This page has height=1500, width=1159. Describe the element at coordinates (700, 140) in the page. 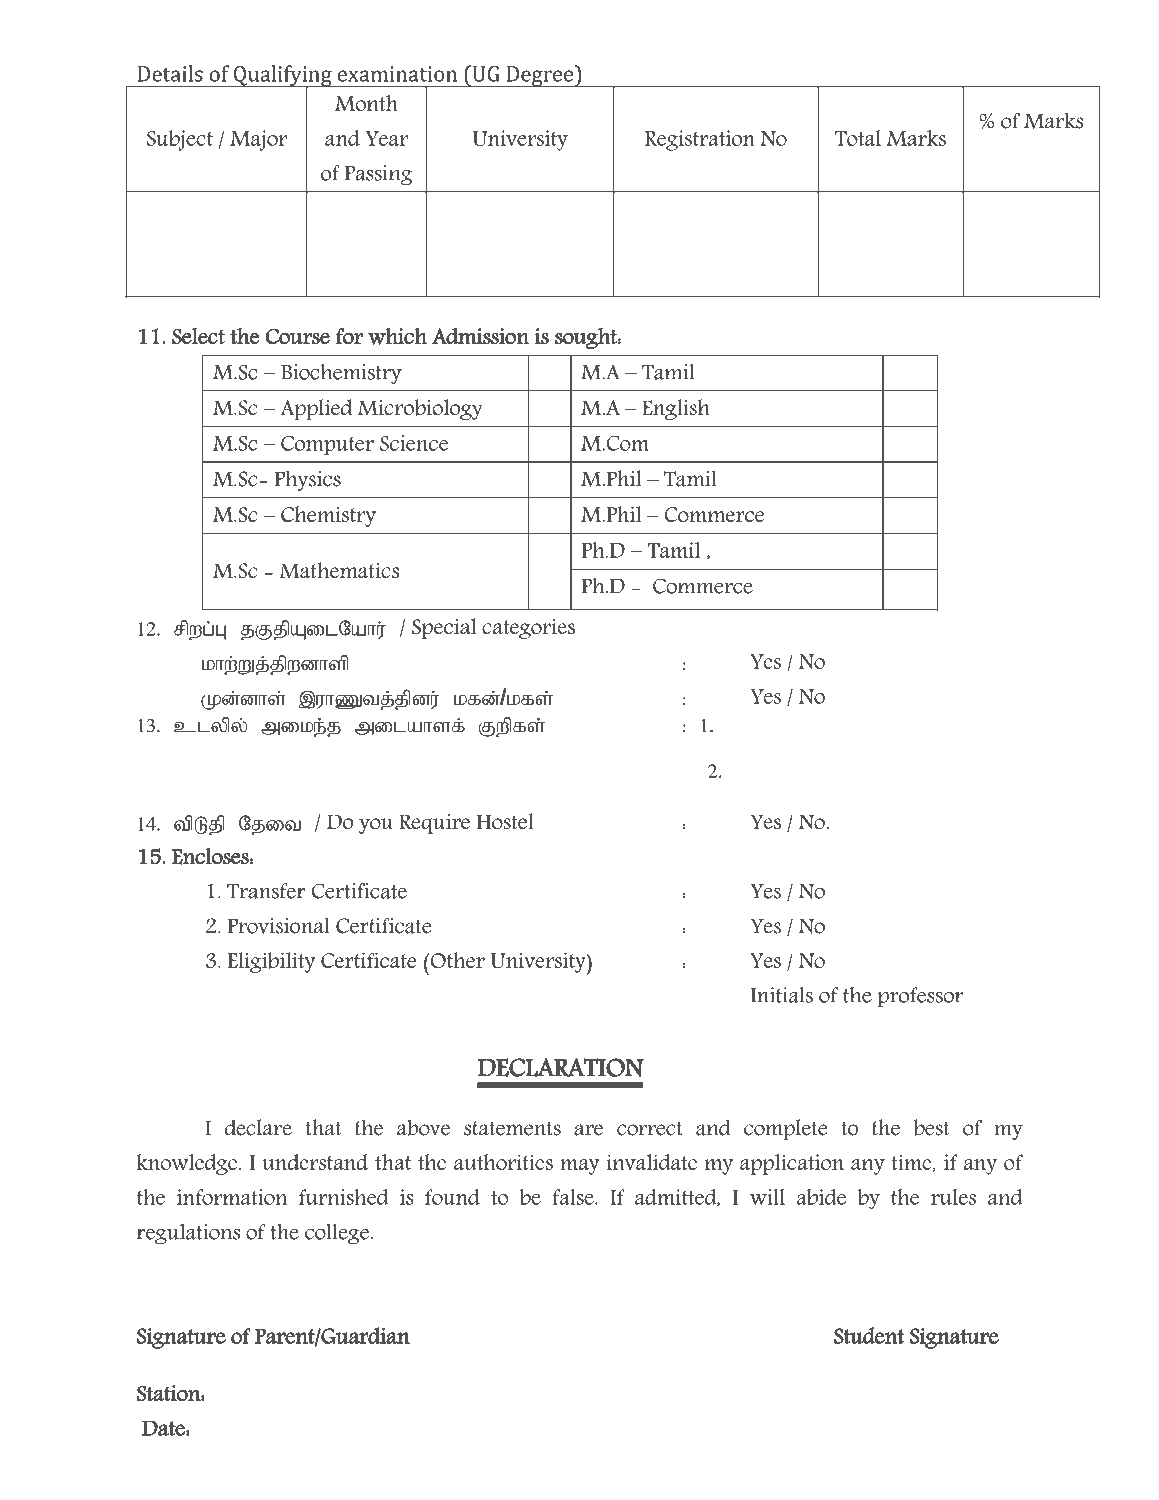

I see `Registration` at that location.
